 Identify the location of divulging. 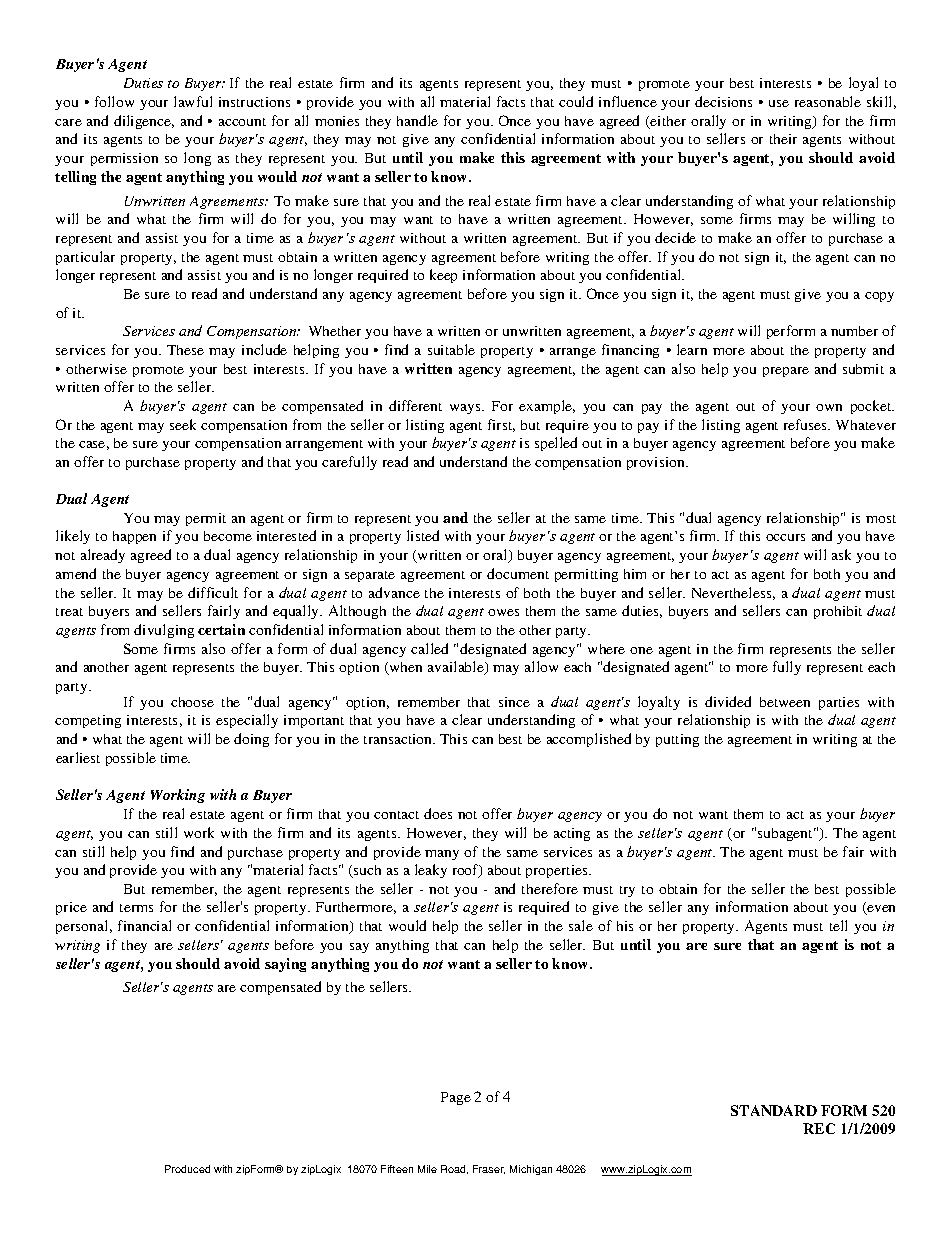
(164, 631).
